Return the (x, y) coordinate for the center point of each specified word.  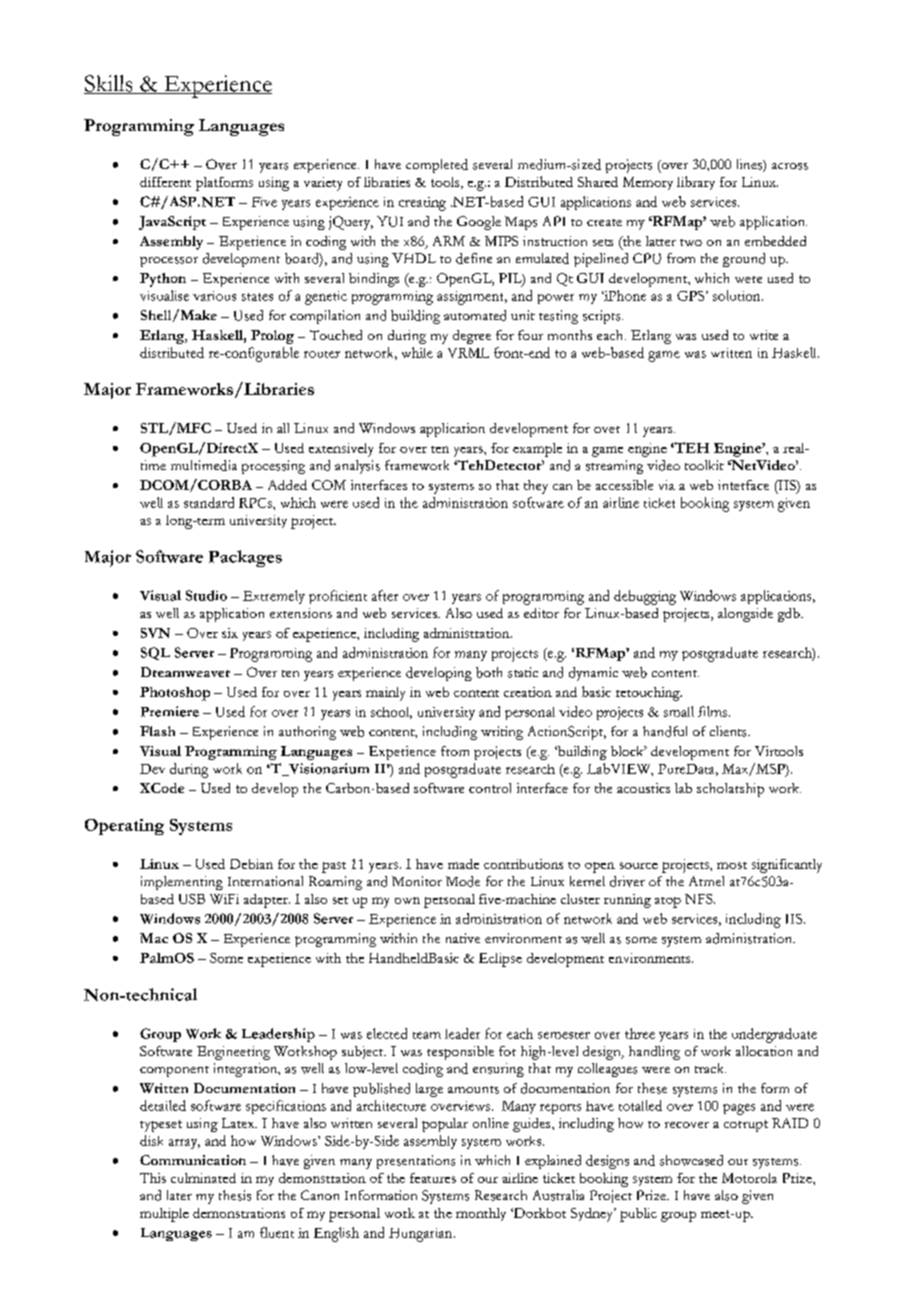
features (433, 1178)
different (165, 182)
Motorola (749, 1178)
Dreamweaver (185, 672)
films (712, 711)
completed (437, 166)
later (179, 1195)
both (489, 672)
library (696, 183)
